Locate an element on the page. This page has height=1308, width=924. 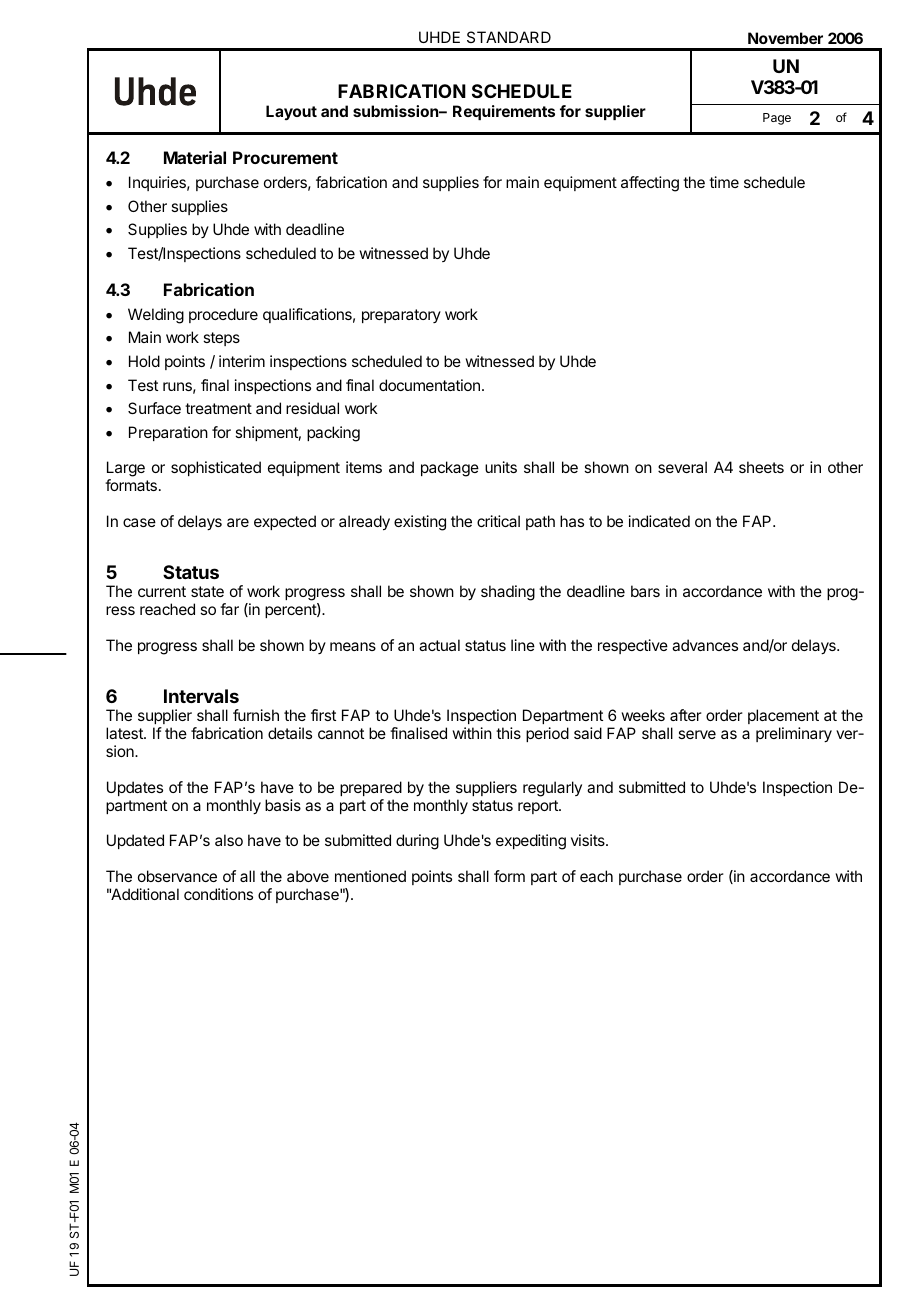
state is located at coordinates (207, 591).
